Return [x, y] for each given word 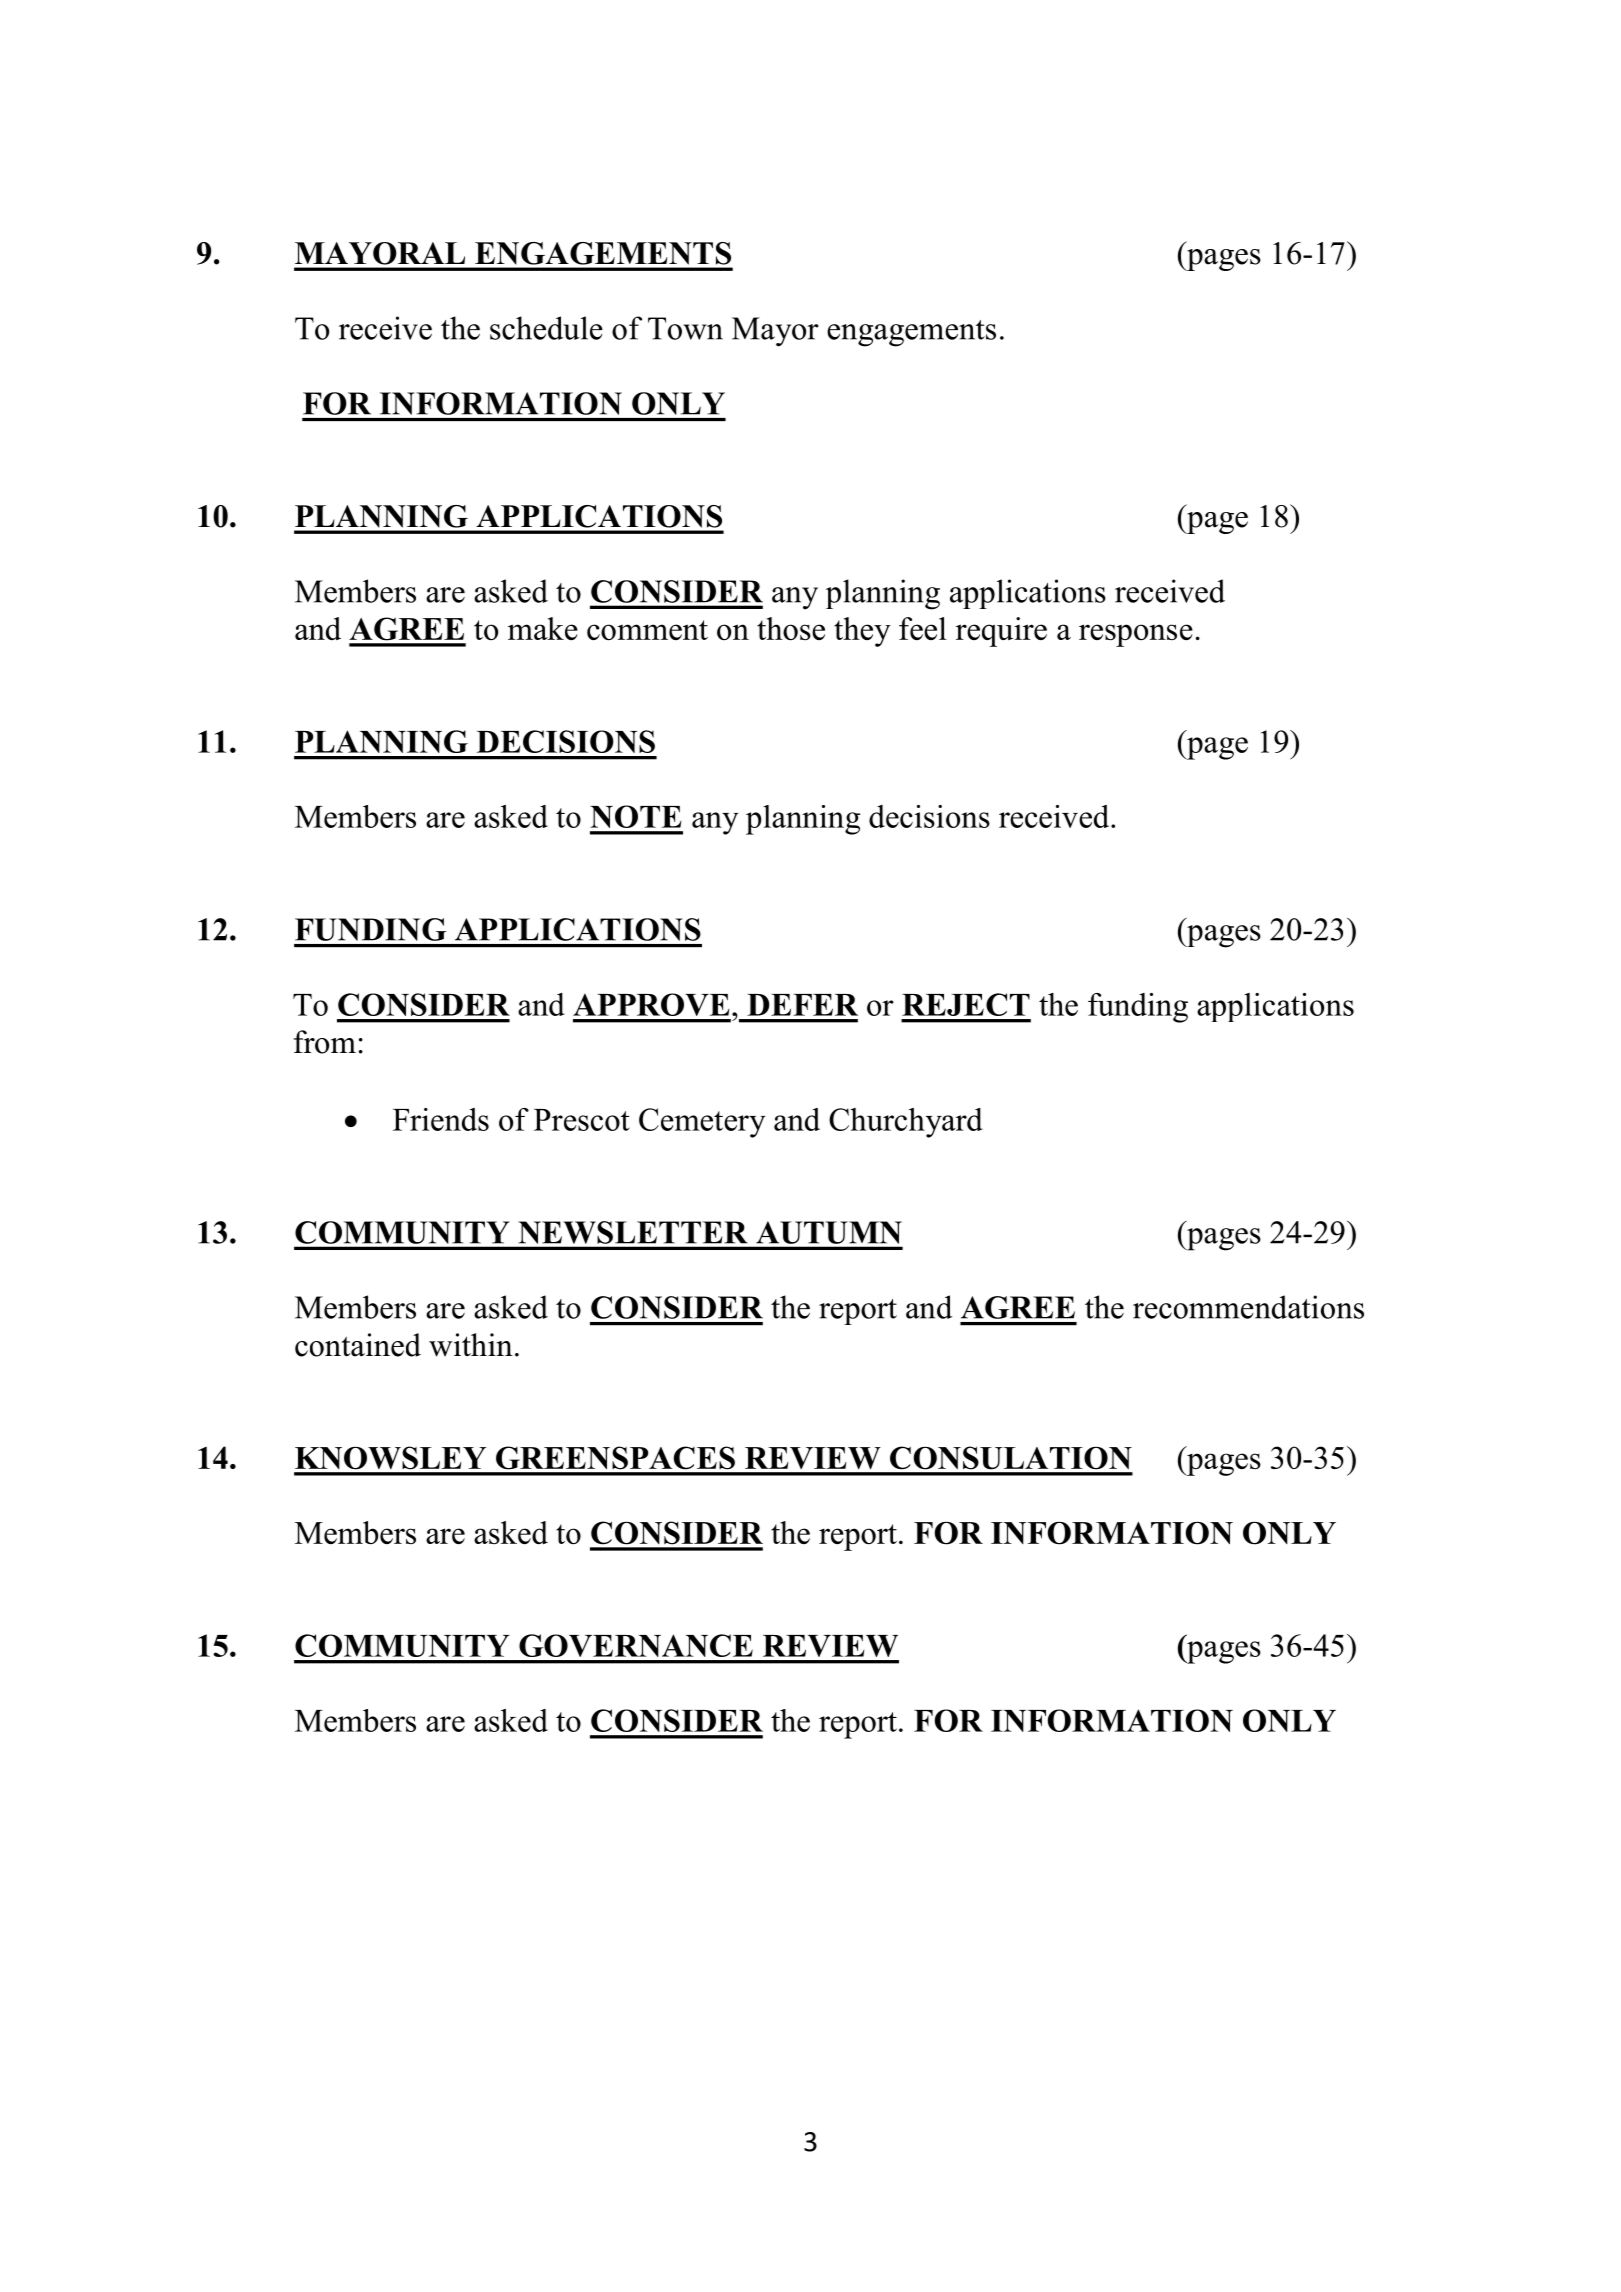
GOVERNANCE [636, 1645]
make [543, 628]
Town [685, 328]
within [471, 1345]
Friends [441, 1119]
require [1001, 632]
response [1136, 635]
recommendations [1248, 1307]
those [791, 628]
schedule [546, 328]
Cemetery [702, 1123]
